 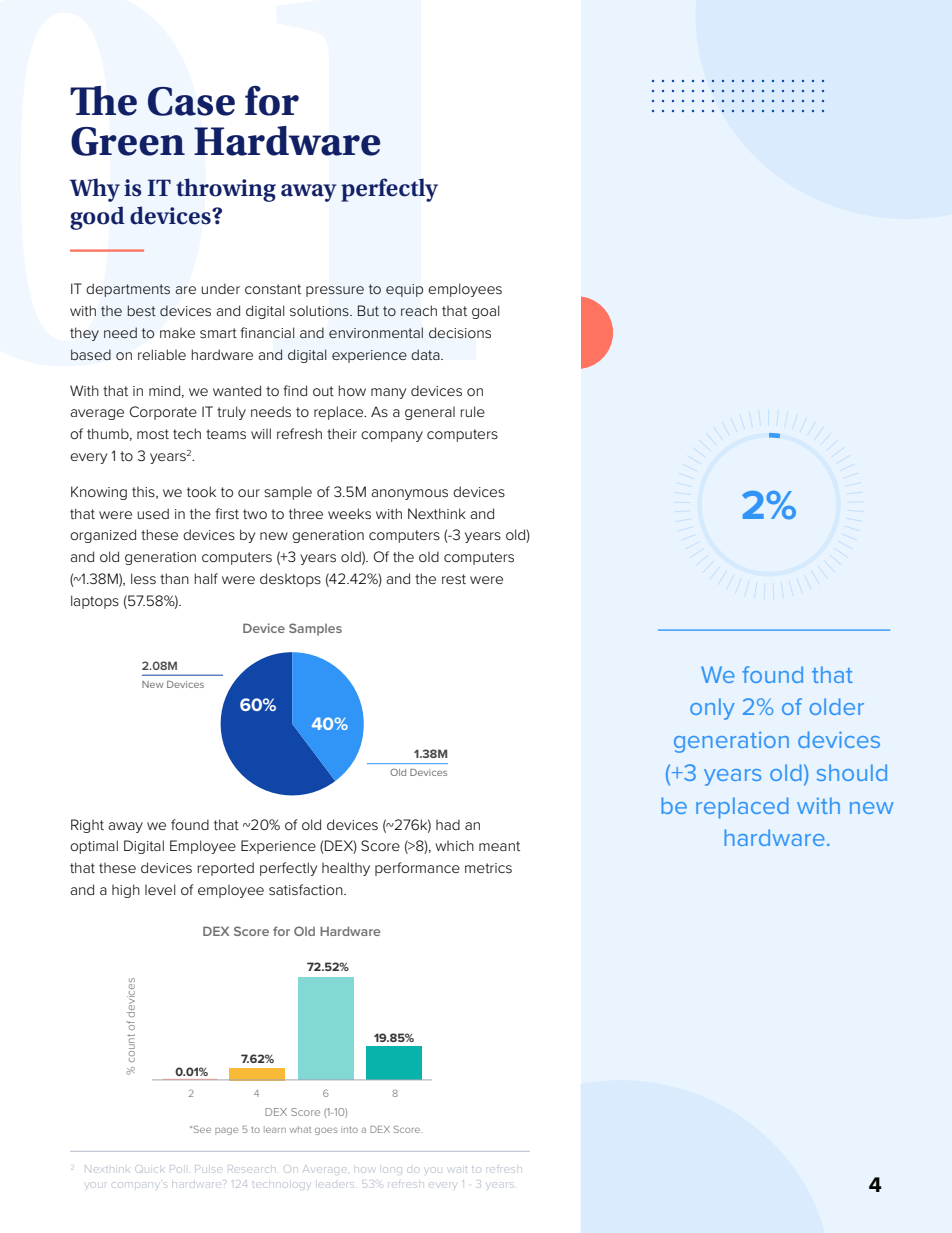 I want to click on had, so click(x=448, y=824).
